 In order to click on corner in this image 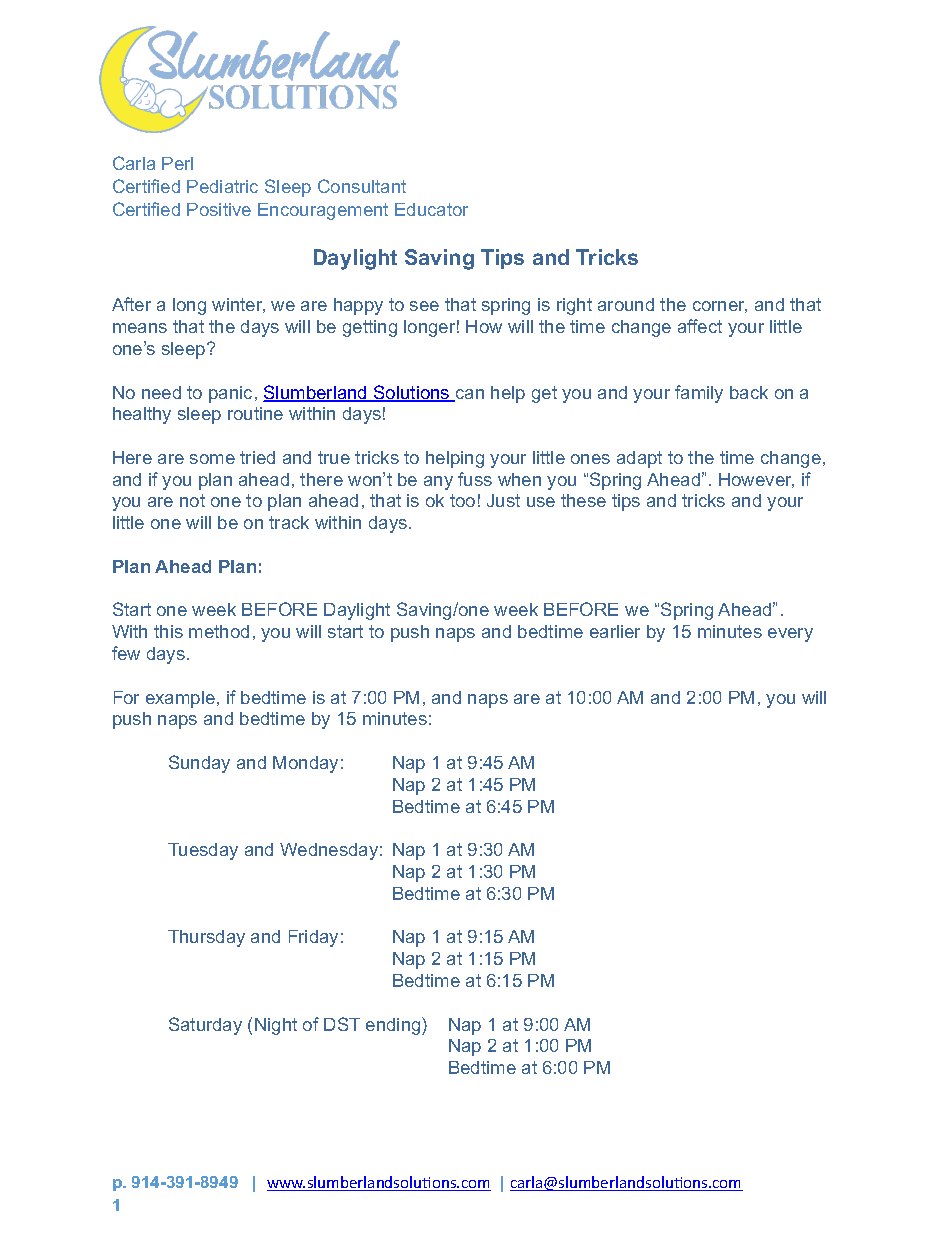, I will do `click(720, 307)`.
